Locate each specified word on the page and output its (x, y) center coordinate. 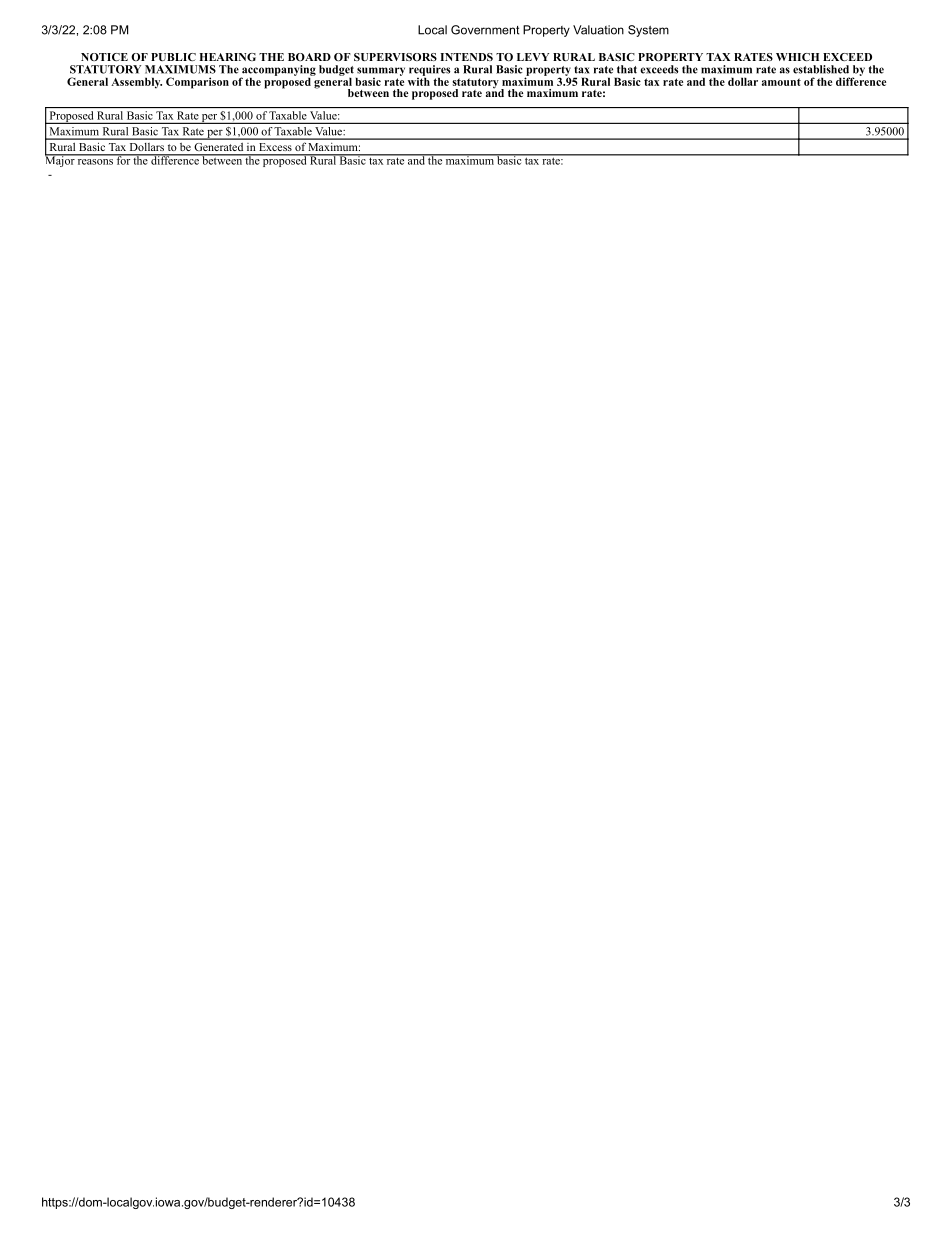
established (821, 69)
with (419, 80)
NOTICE (104, 57)
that (627, 69)
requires (429, 71)
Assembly (136, 83)
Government (485, 30)
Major (60, 160)
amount (781, 82)
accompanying (278, 71)
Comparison (197, 83)
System (648, 31)
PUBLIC (173, 57)
